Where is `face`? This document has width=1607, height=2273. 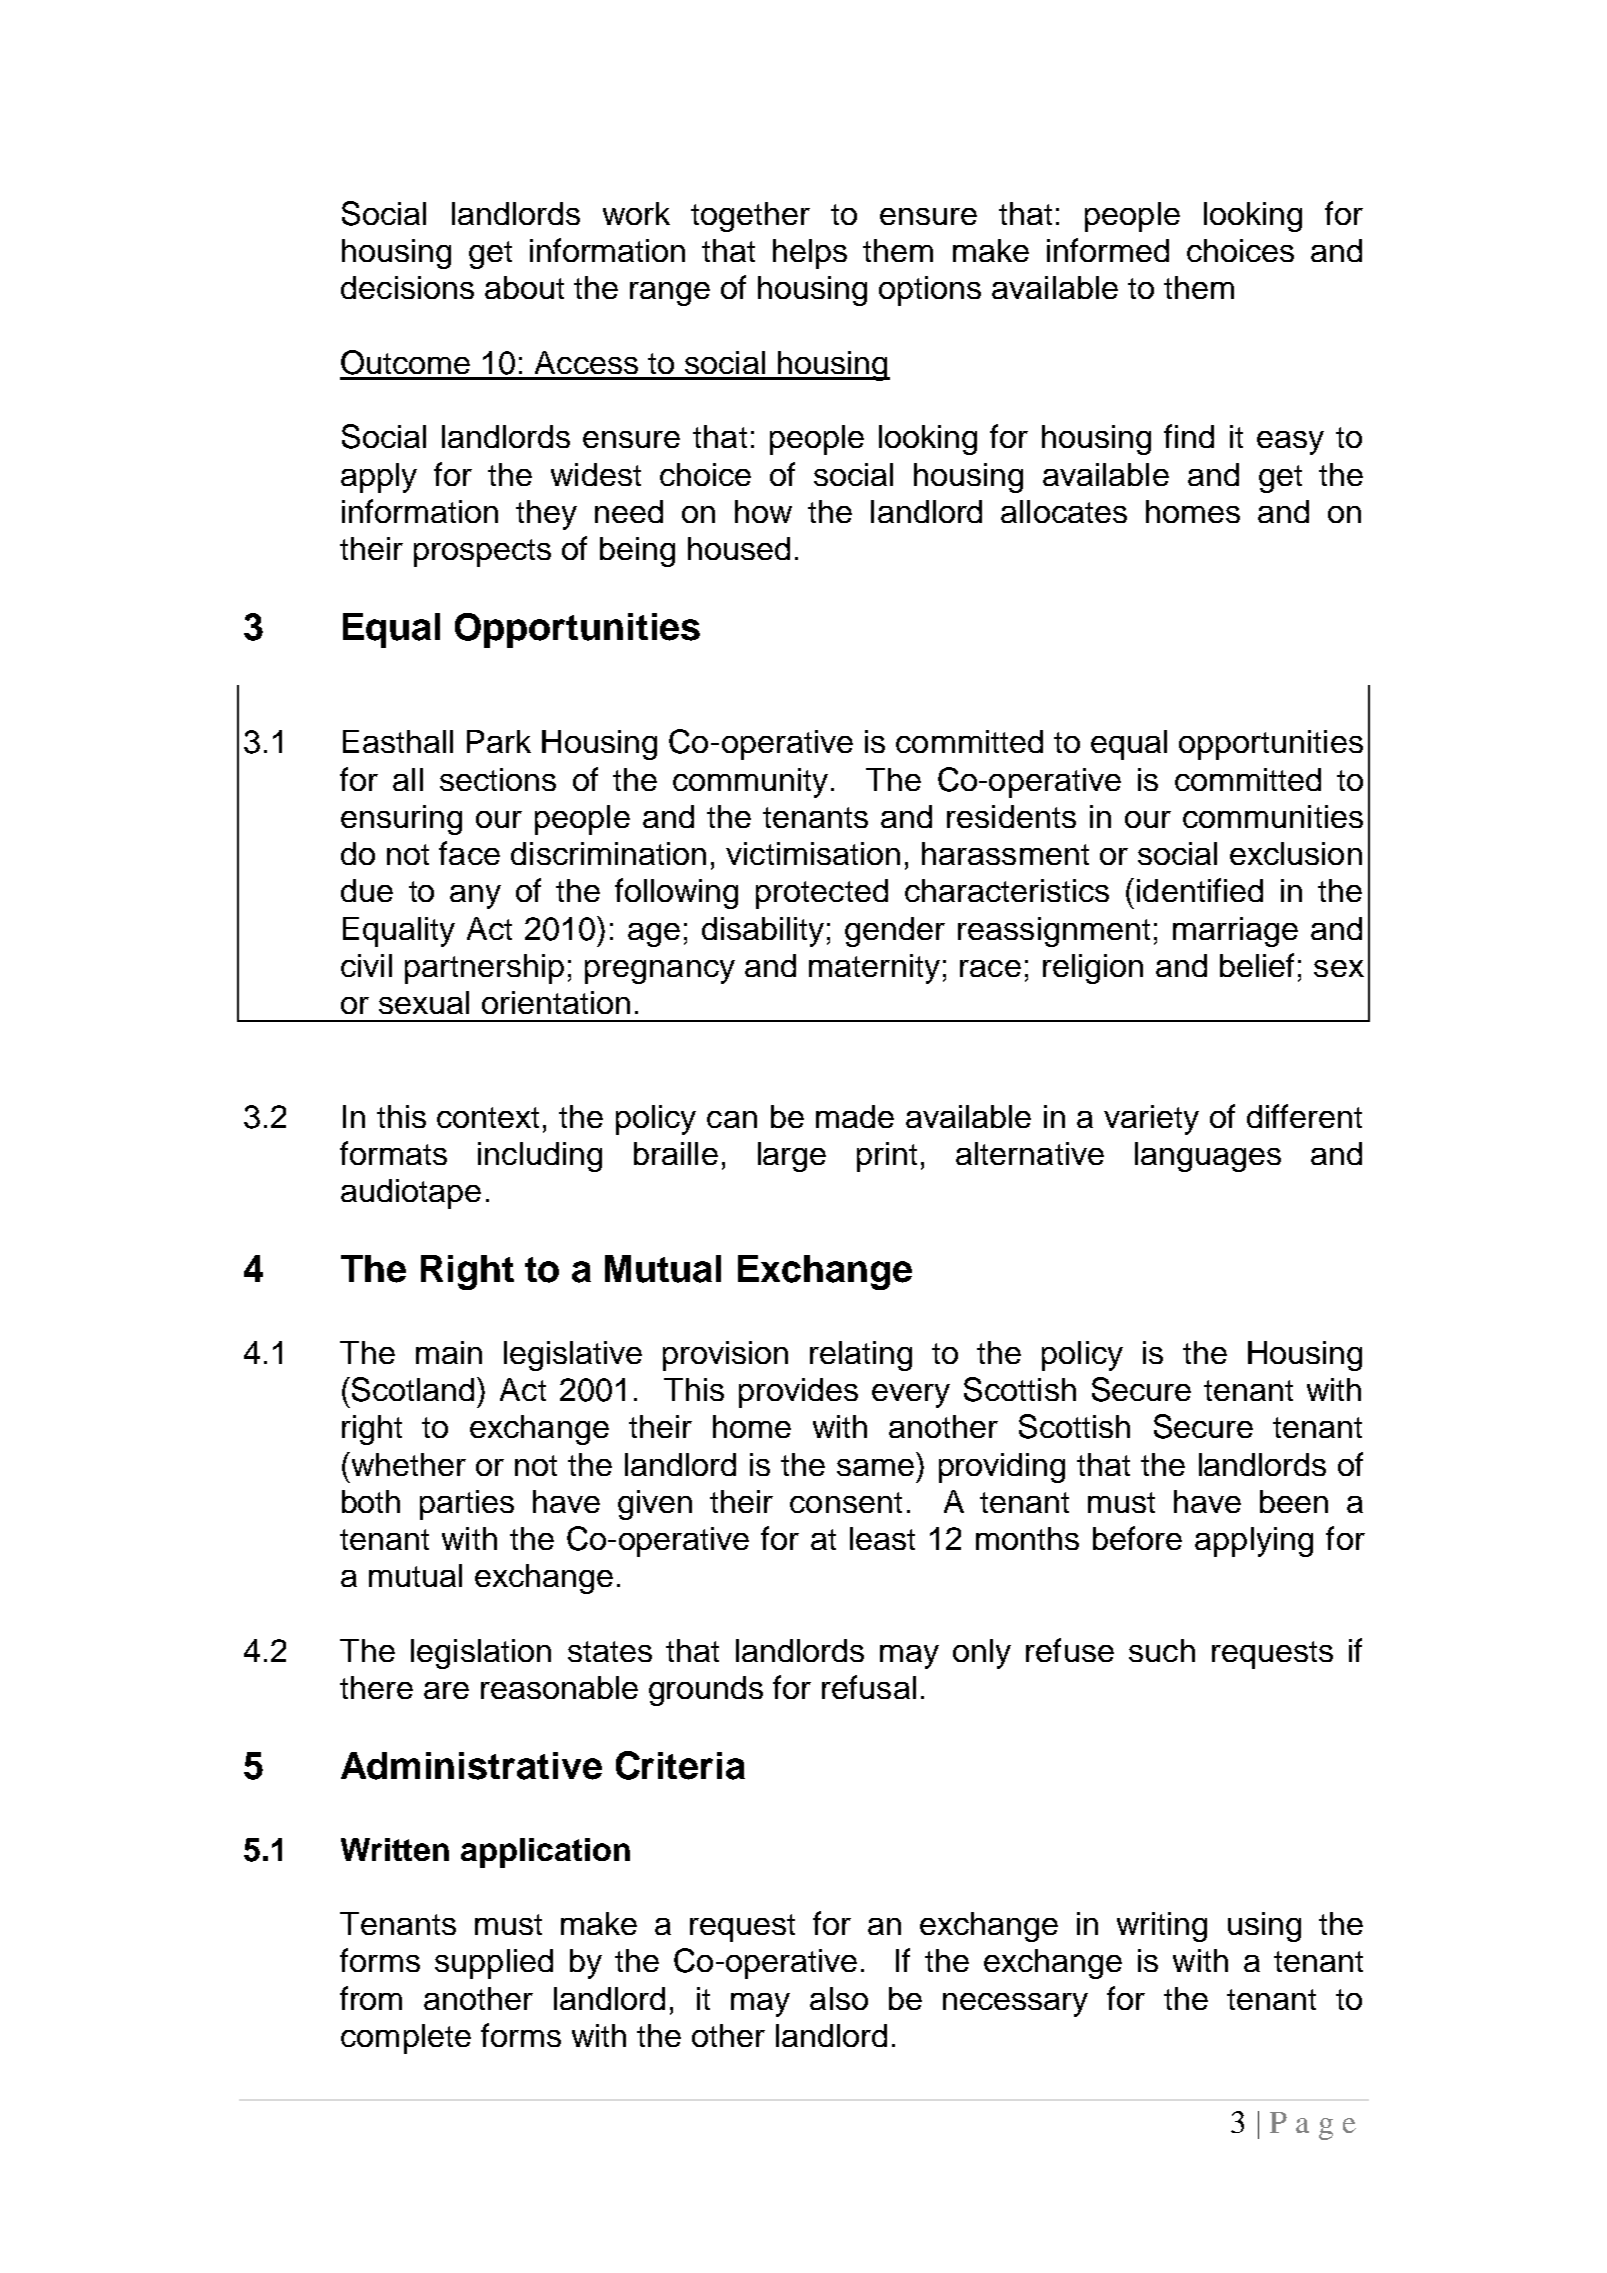
face is located at coordinates (469, 853).
